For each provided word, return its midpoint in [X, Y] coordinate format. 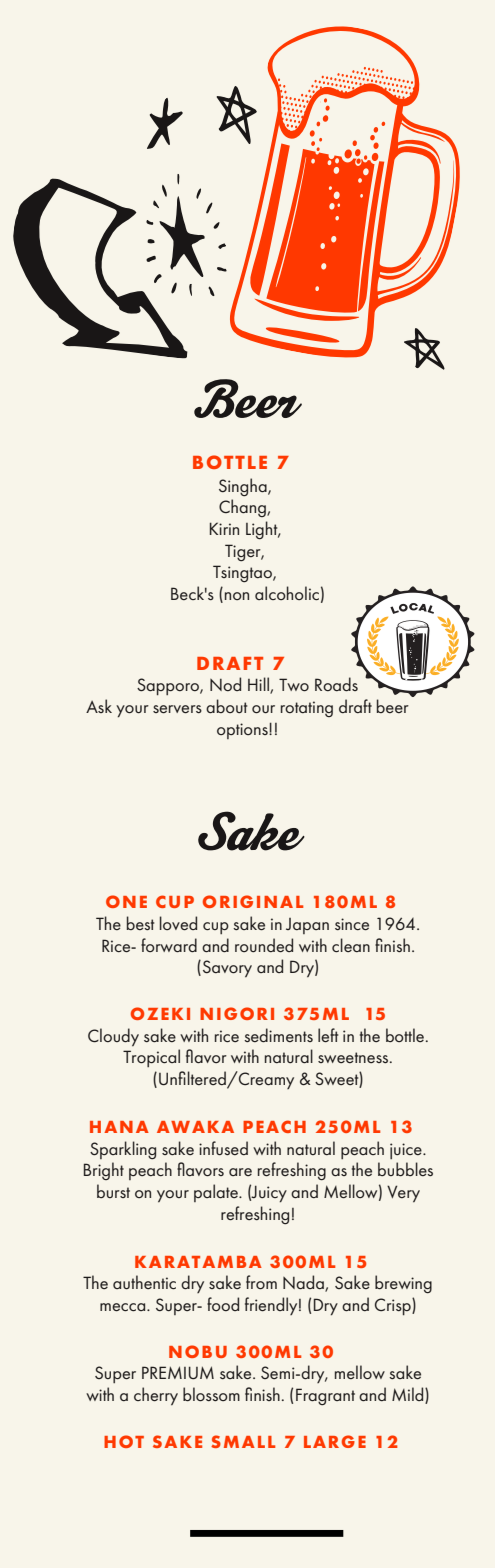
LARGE [335, 1441]
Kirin [224, 528]
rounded [264, 945]
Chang [243, 508]
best [140, 923]
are [240, 1172]
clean [351, 945]
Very [403, 1194]
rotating [307, 709]
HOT [124, 1441]
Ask [99, 706]
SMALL [243, 1441]
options [243, 731]
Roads [336, 684]
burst [113, 1191]
